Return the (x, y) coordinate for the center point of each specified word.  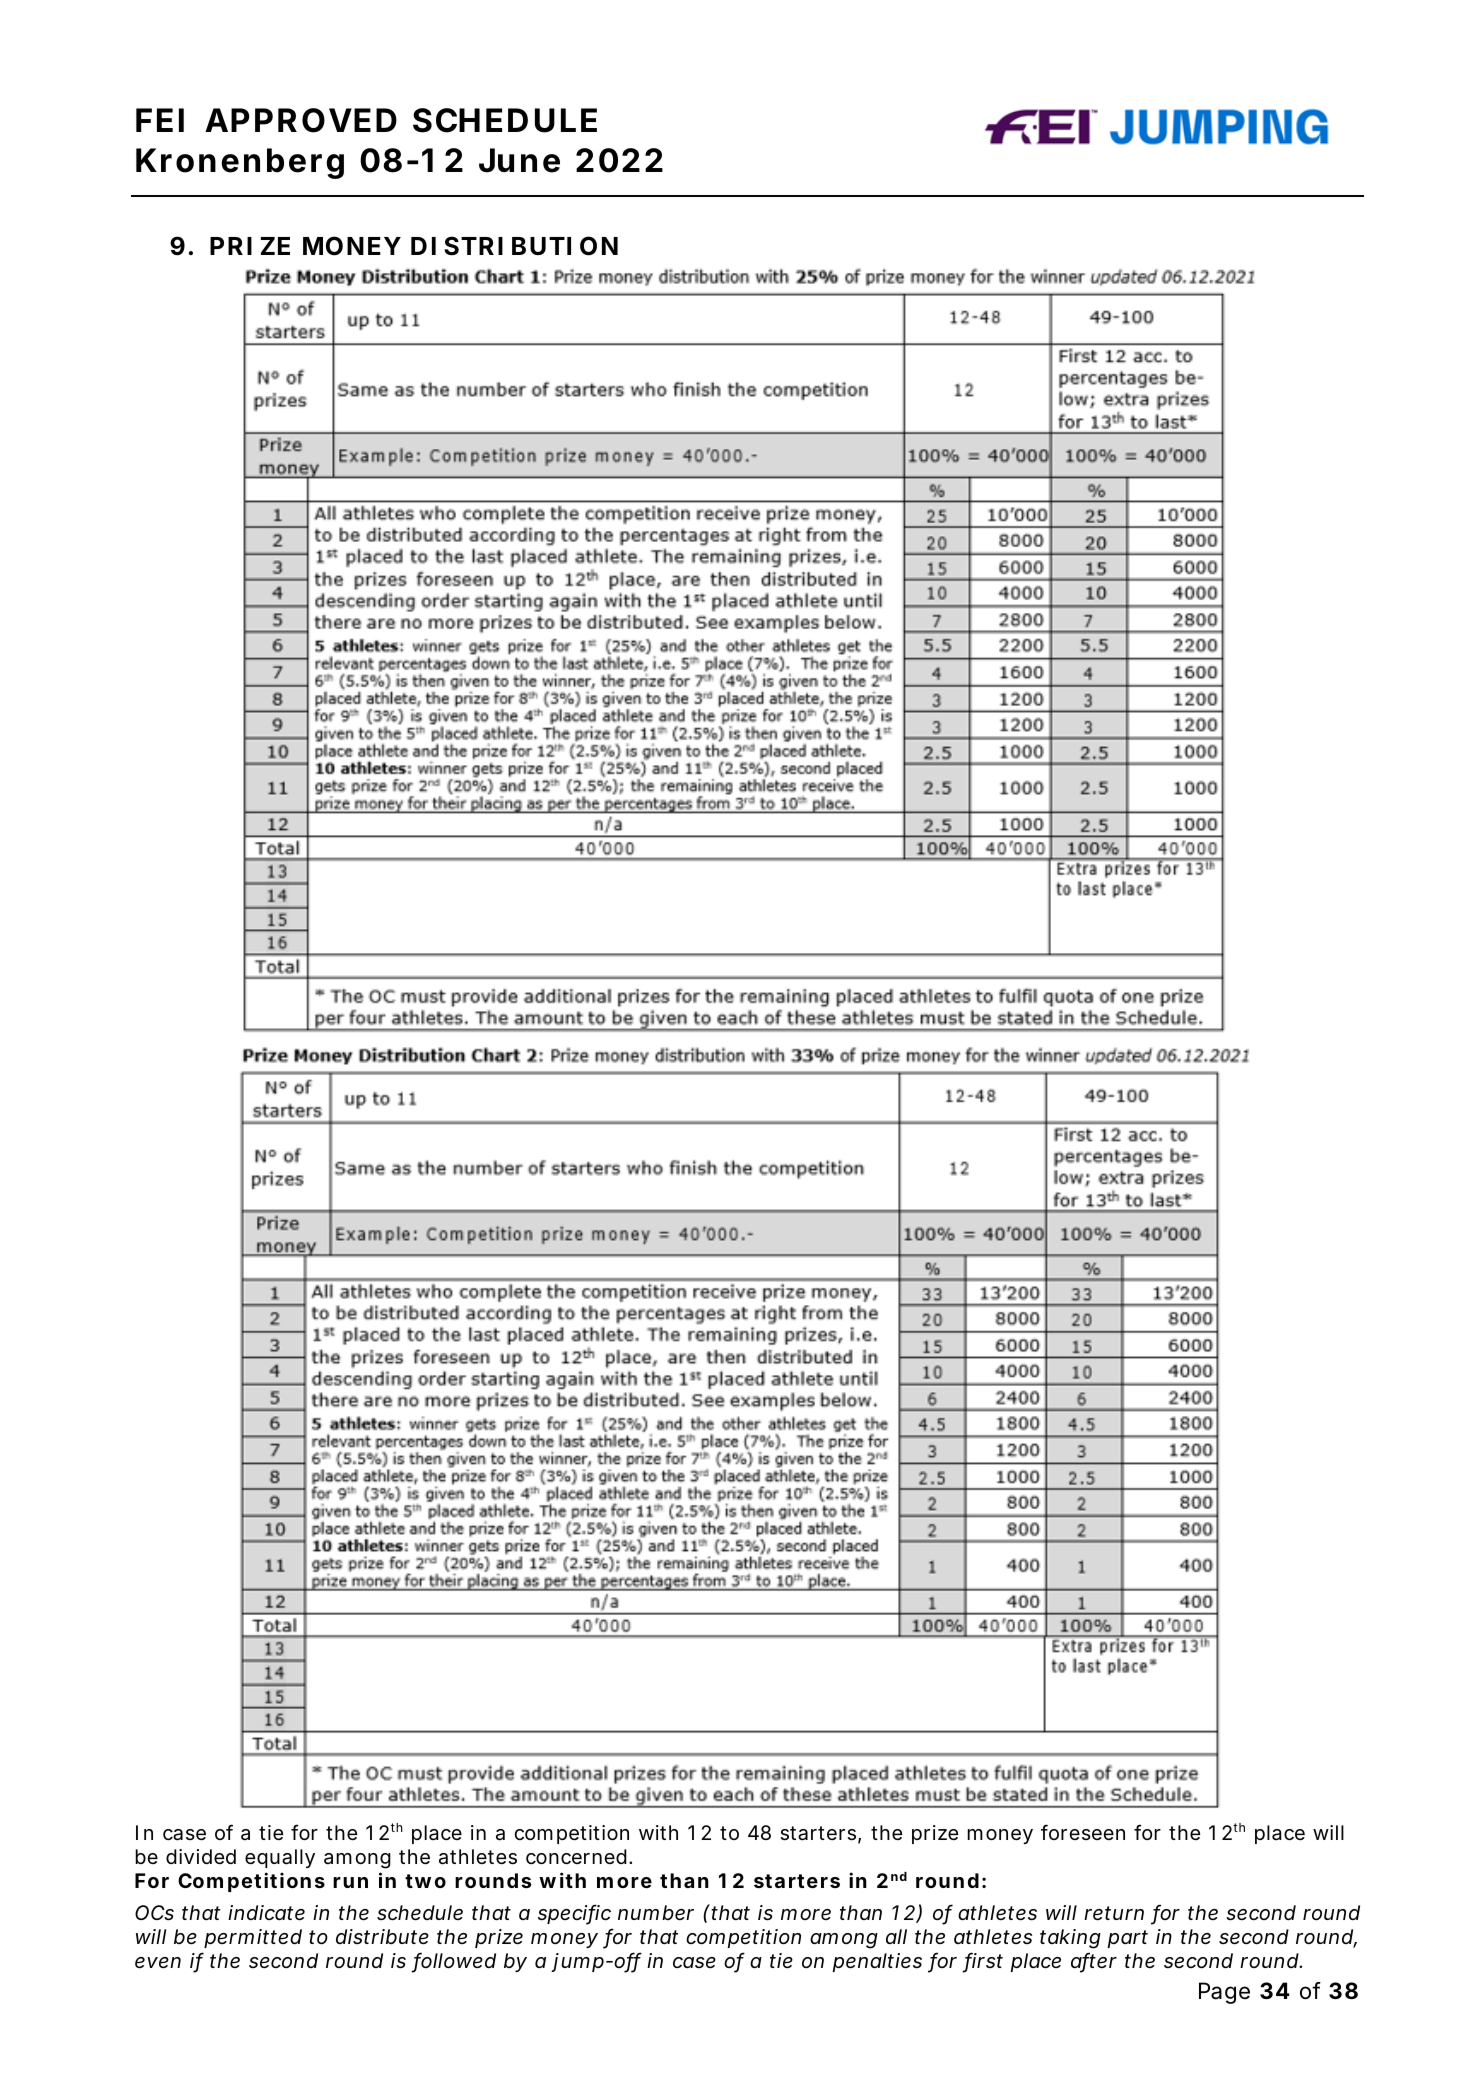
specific (574, 1914)
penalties (877, 1962)
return (1114, 1913)
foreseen (1083, 1832)
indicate (266, 1913)
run (350, 1882)
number (656, 1912)
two (425, 1881)
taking (1070, 1939)
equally (280, 1858)
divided (201, 1856)
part (1127, 1939)
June (519, 160)
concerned (576, 1857)
